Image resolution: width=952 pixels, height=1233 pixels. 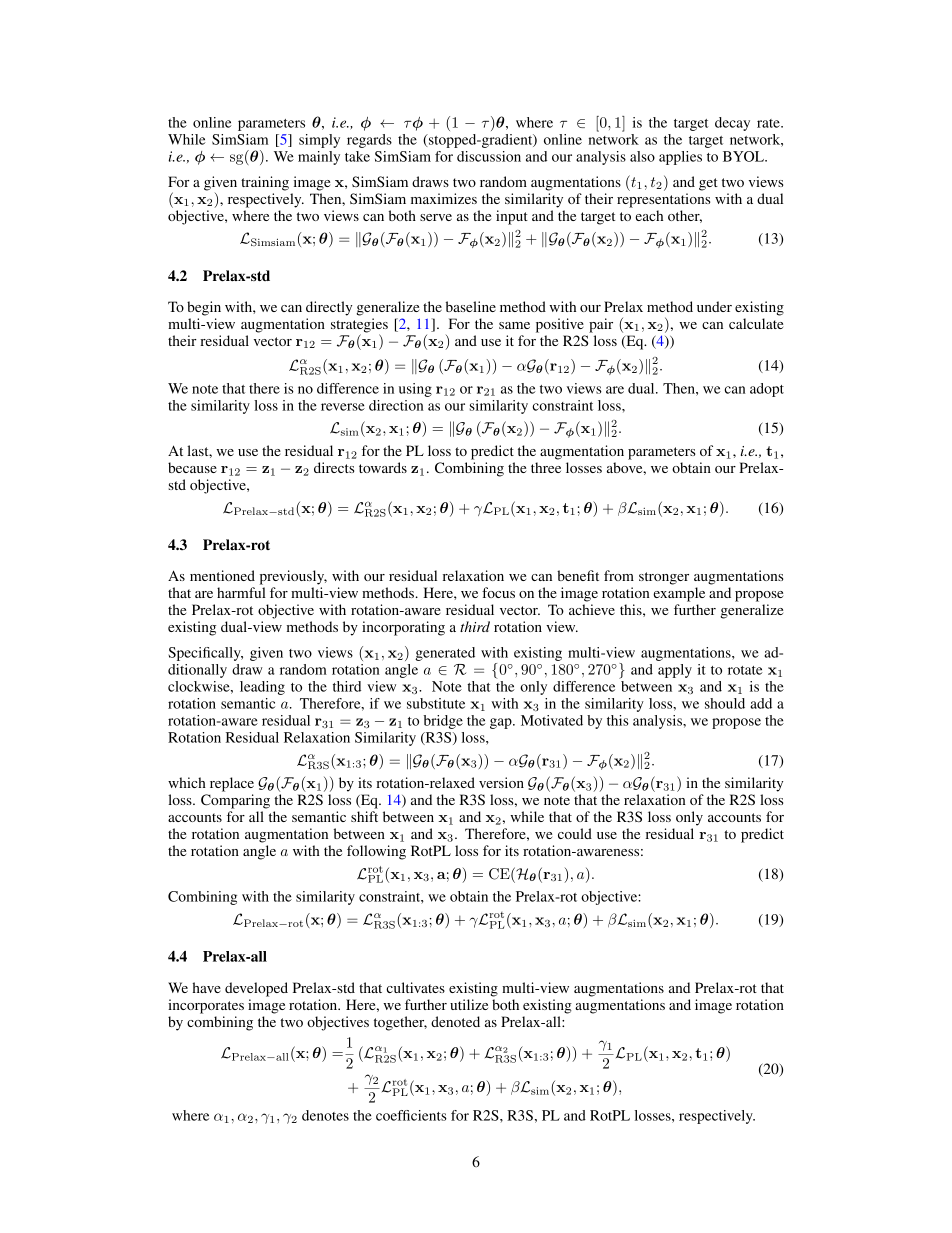 I want to click on could, so click(x=575, y=833).
